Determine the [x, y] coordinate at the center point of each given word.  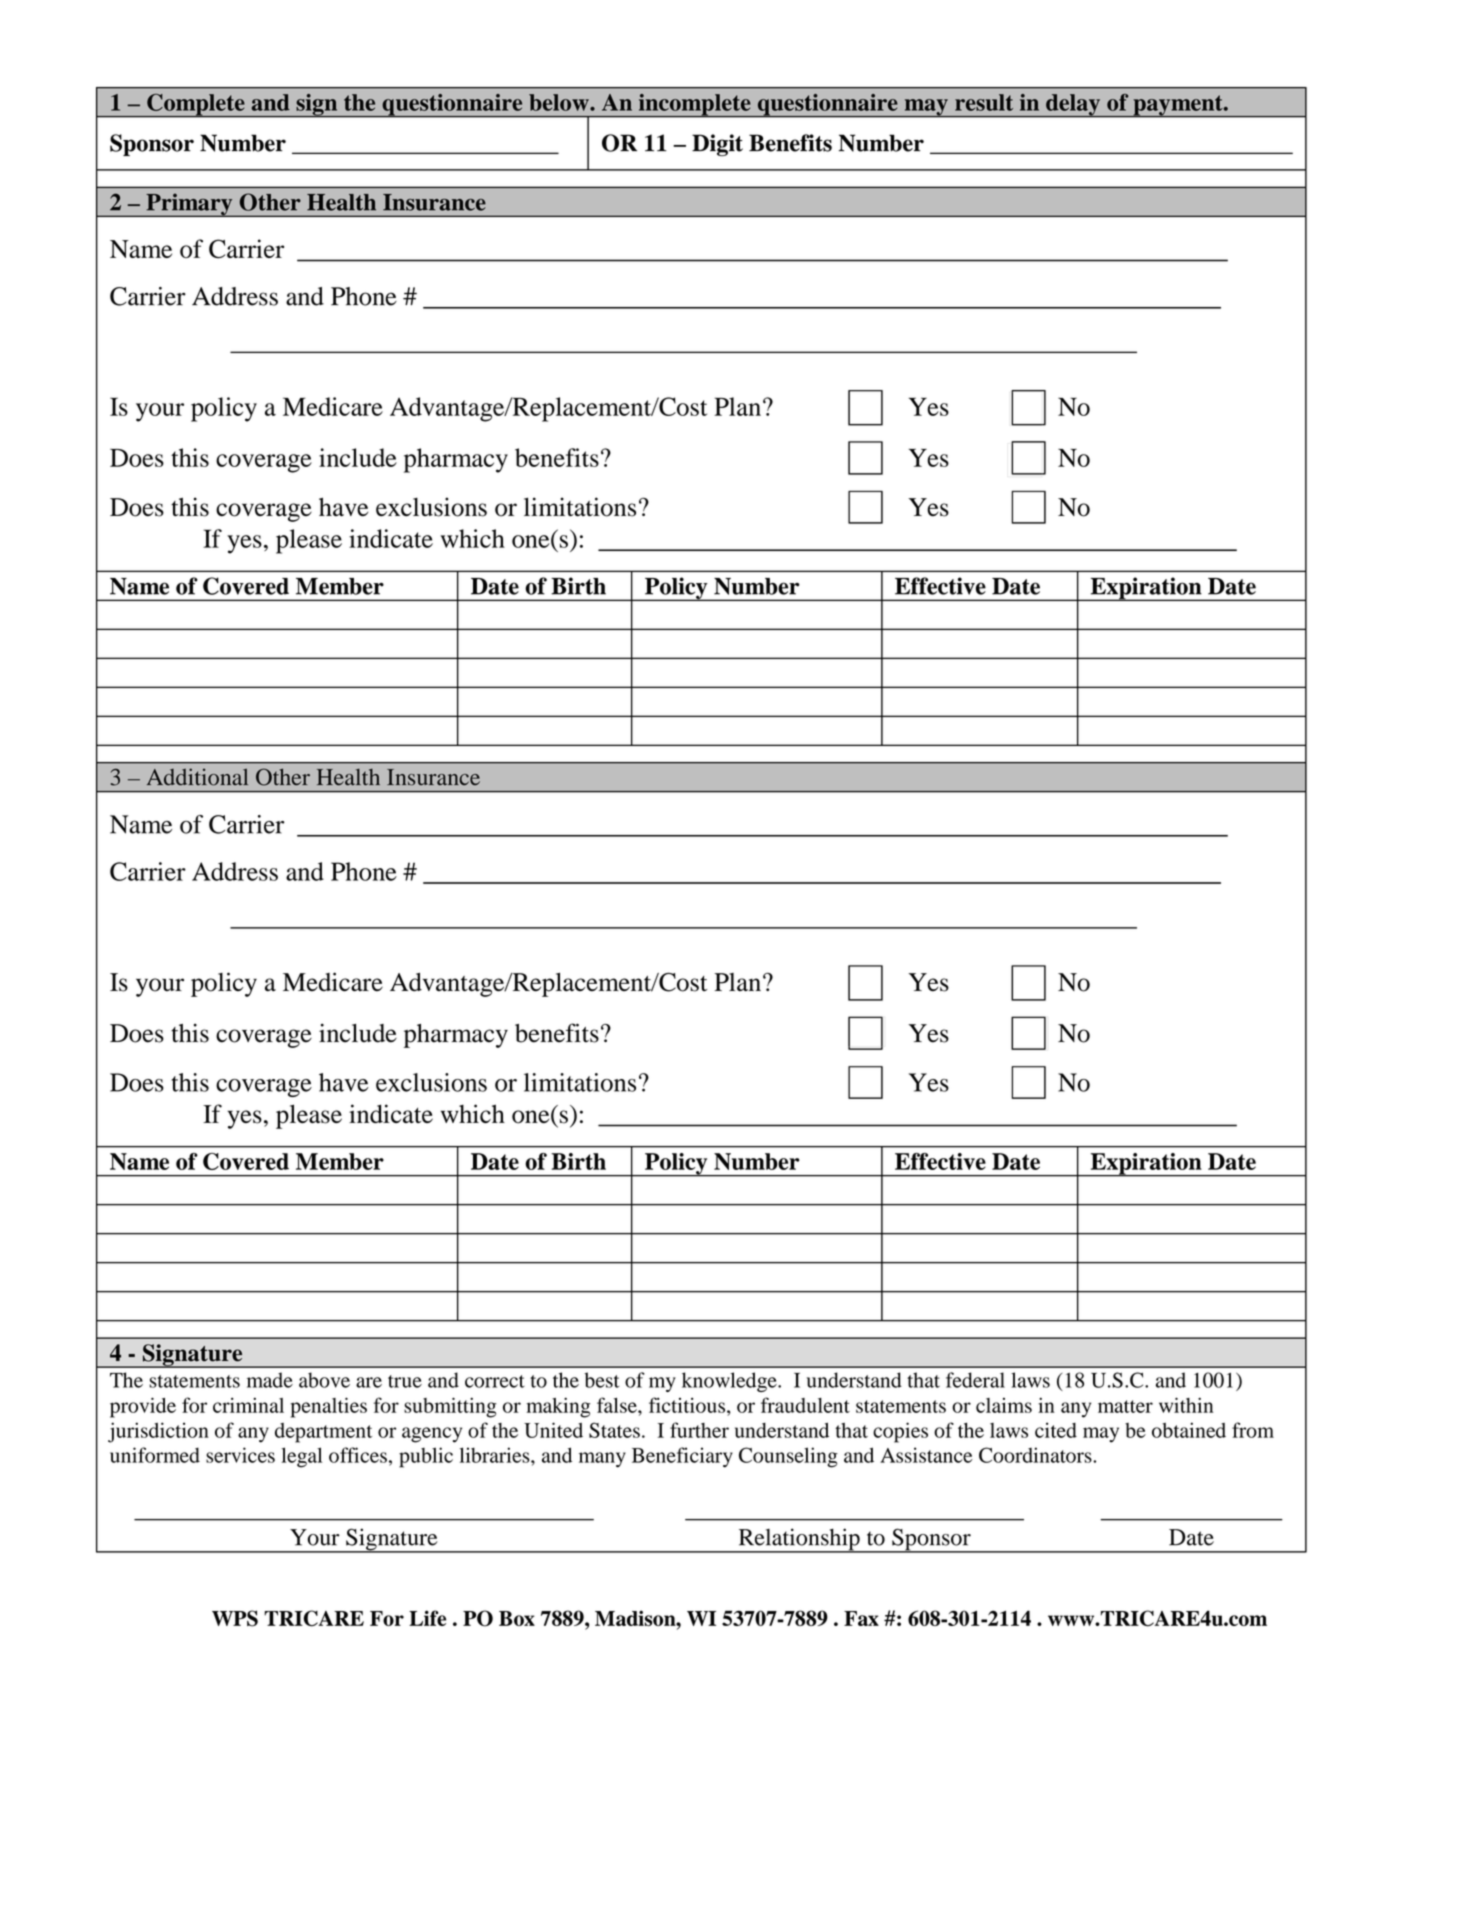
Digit [717, 145]
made [270, 1380]
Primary [189, 205]
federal [975, 1380]
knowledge [730, 1382]
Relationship [799, 1540]
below [560, 102]
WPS [235, 1618]
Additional [197, 777]
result [984, 102]
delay [1073, 105]
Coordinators [1036, 1455]
